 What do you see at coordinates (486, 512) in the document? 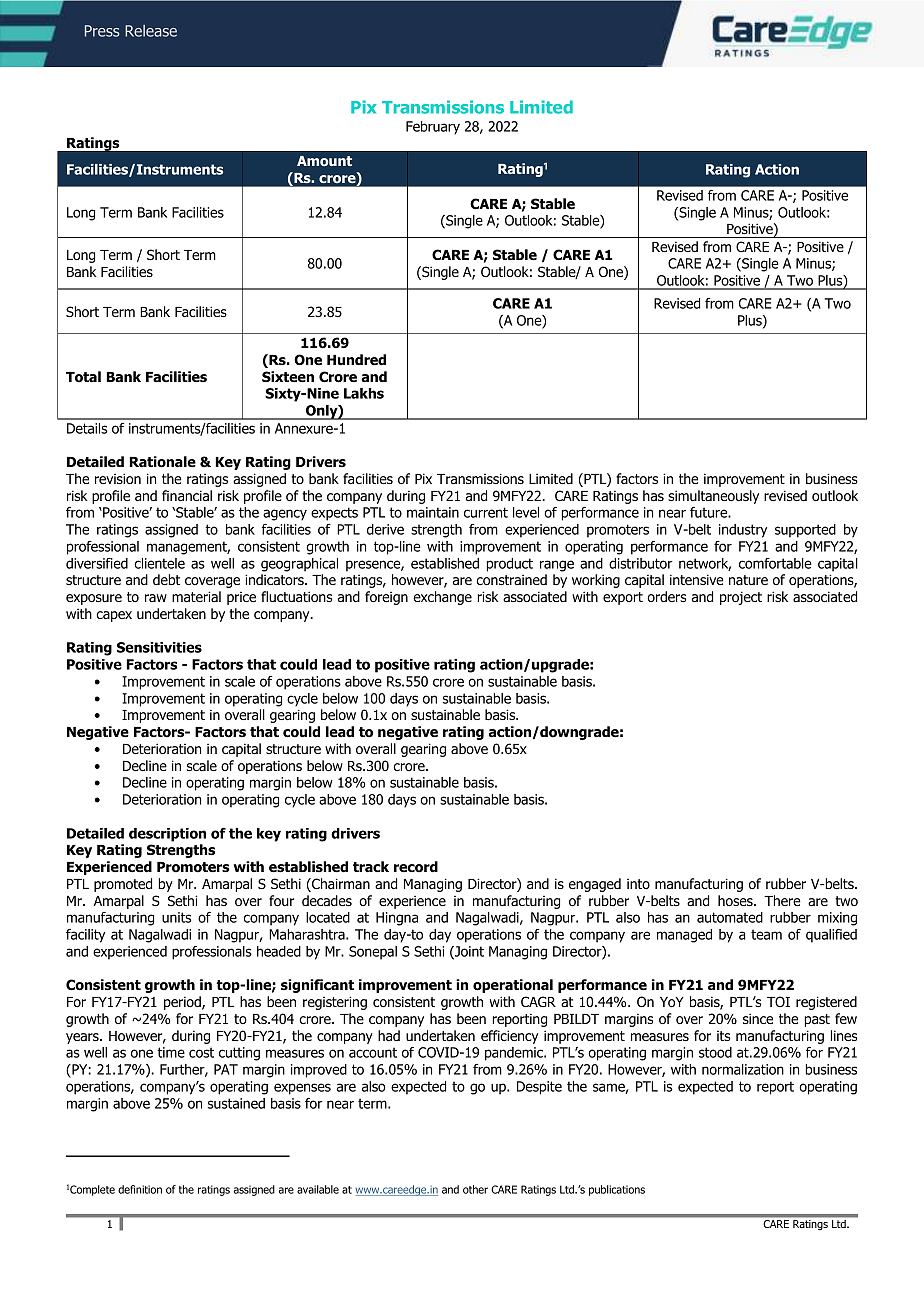
I see `current` at bounding box center [486, 512].
